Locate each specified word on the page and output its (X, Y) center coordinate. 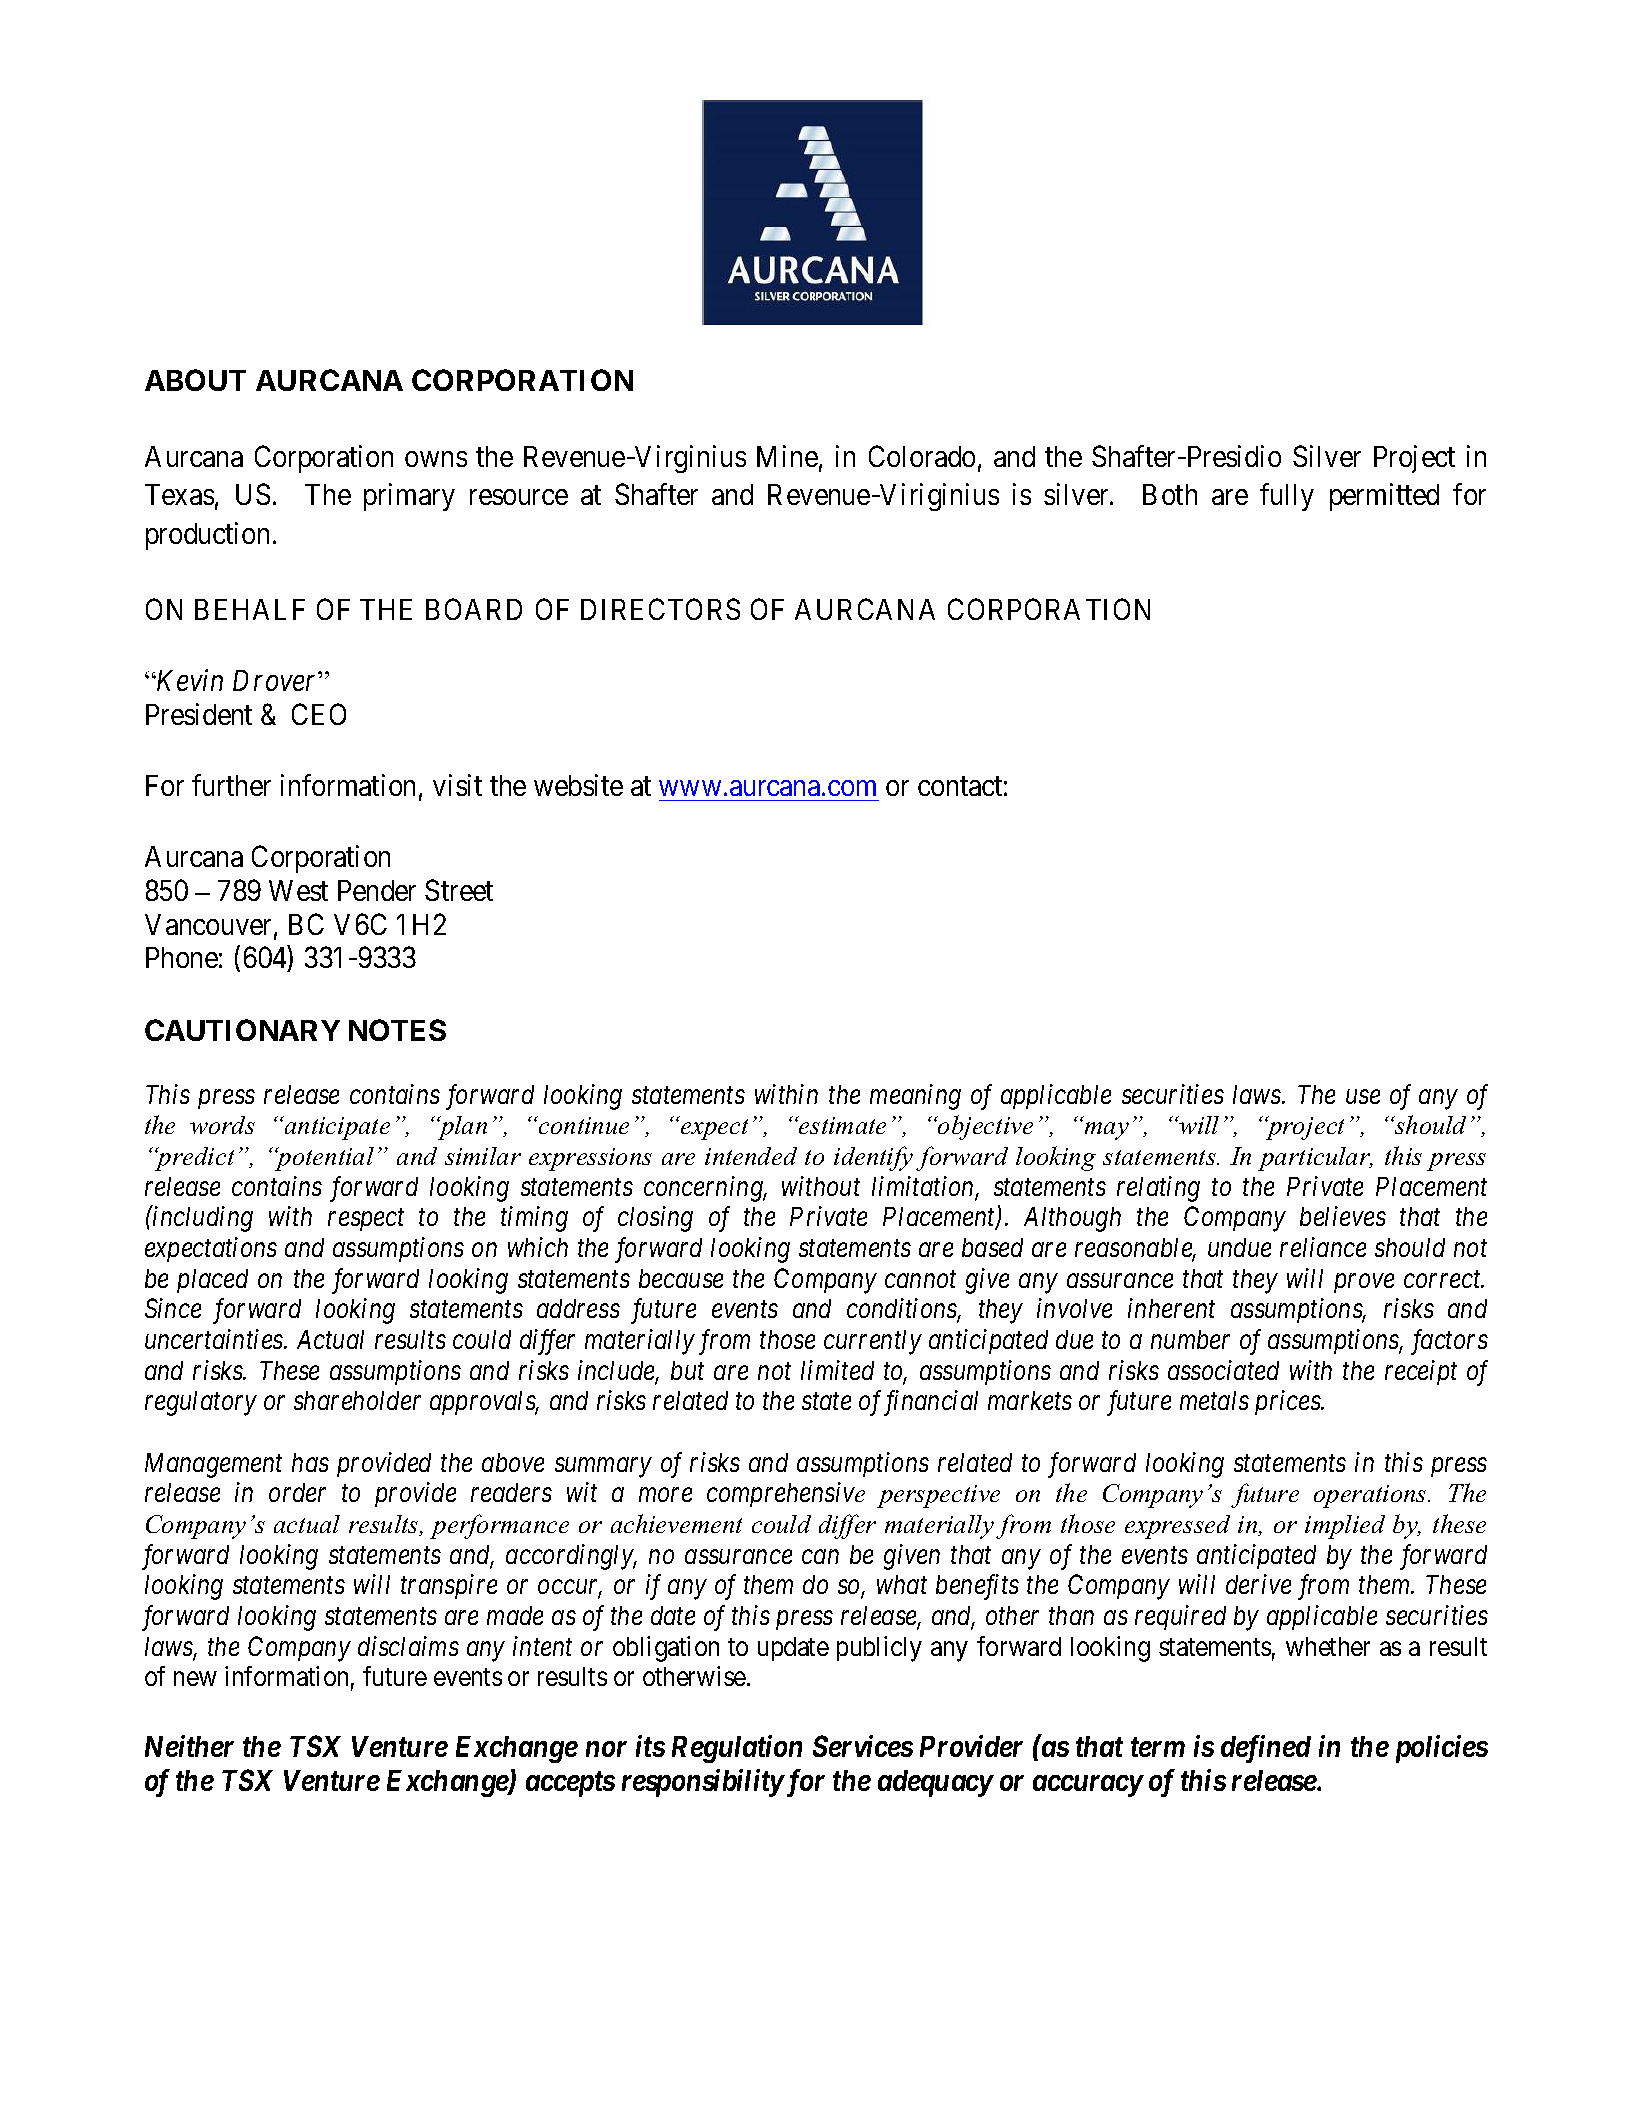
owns (436, 459)
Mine (787, 456)
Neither (189, 1746)
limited (837, 1370)
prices (1289, 1403)
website (578, 785)
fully (1287, 497)
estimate (841, 1125)
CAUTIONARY (242, 1030)
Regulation (737, 1749)
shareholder (357, 1400)
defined (1266, 1749)
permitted (1384, 497)
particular (1315, 1159)
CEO (319, 714)
